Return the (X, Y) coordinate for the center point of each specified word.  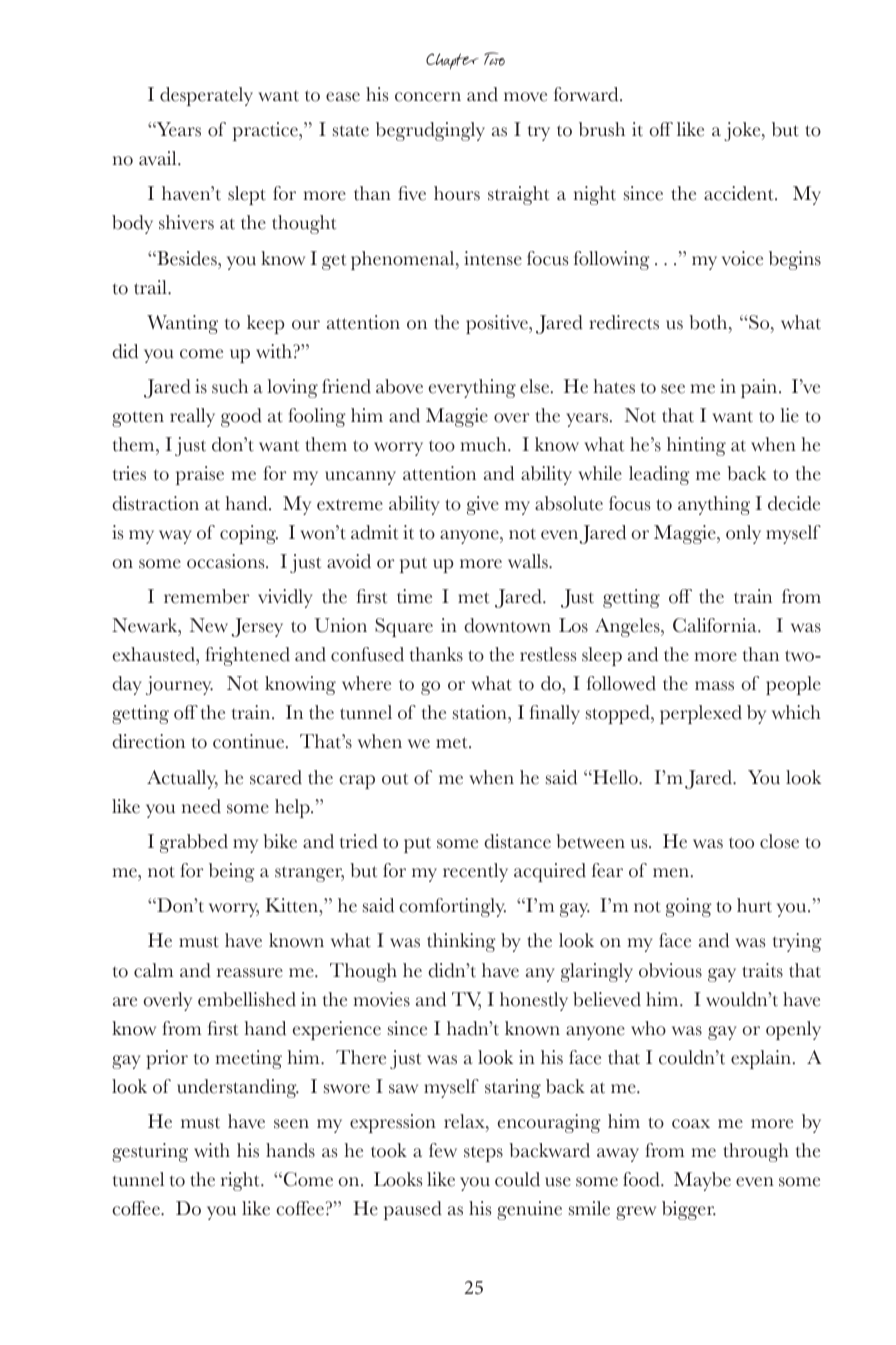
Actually (182, 779)
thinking (461, 942)
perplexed (701, 714)
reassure (250, 973)
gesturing (150, 1152)
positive (498, 324)
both (709, 322)
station (481, 712)
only (743, 534)
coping (249, 534)
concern (428, 97)
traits (762, 970)
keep (265, 324)
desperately (206, 96)
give (483, 505)
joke (743, 131)
